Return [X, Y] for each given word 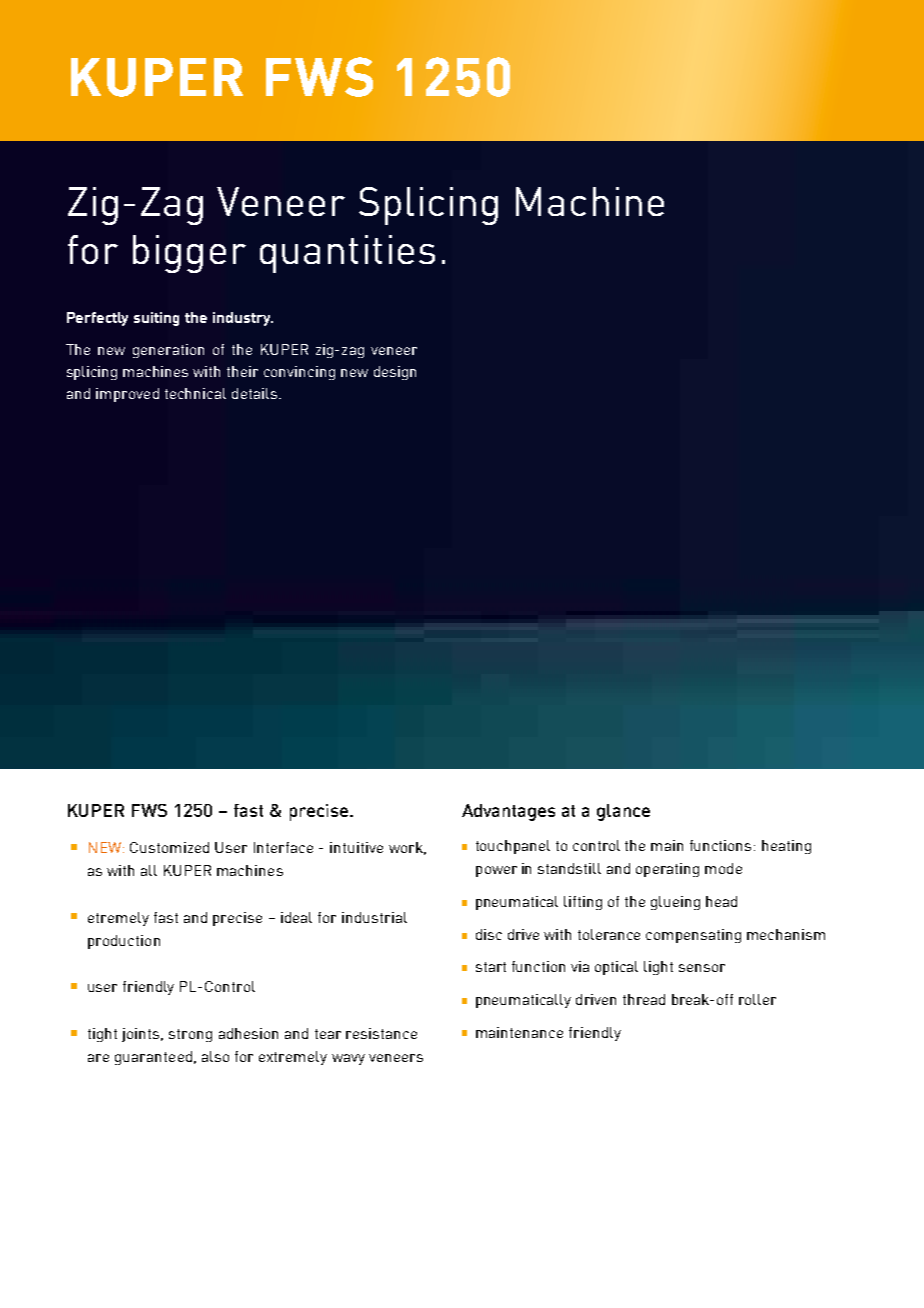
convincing [299, 373]
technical [195, 393]
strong [190, 1035]
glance [623, 812]
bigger [189, 254]
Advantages [508, 812]
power [496, 871]
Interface [283, 847]
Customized [169, 847]
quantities [347, 254]
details [254, 393]
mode [723, 868]
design [395, 373]
